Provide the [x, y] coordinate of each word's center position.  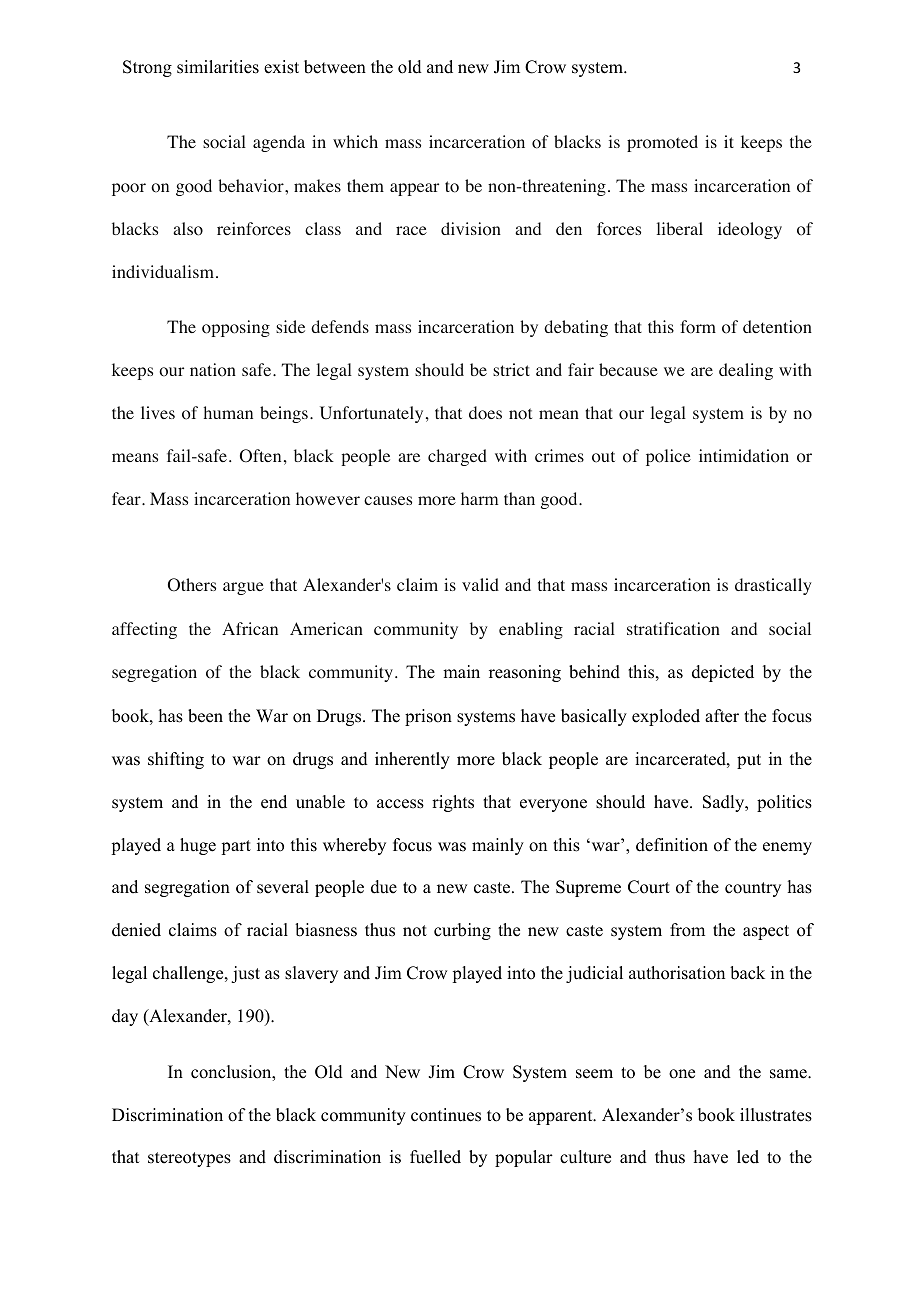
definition [672, 845]
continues [446, 1115]
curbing [462, 931]
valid [480, 584]
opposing [236, 328]
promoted [662, 143]
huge [198, 846]
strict [511, 369]
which [355, 141]
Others [192, 585]
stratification [673, 629]
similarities [218, 67]
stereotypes [189, 1159]
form [698, 327]
